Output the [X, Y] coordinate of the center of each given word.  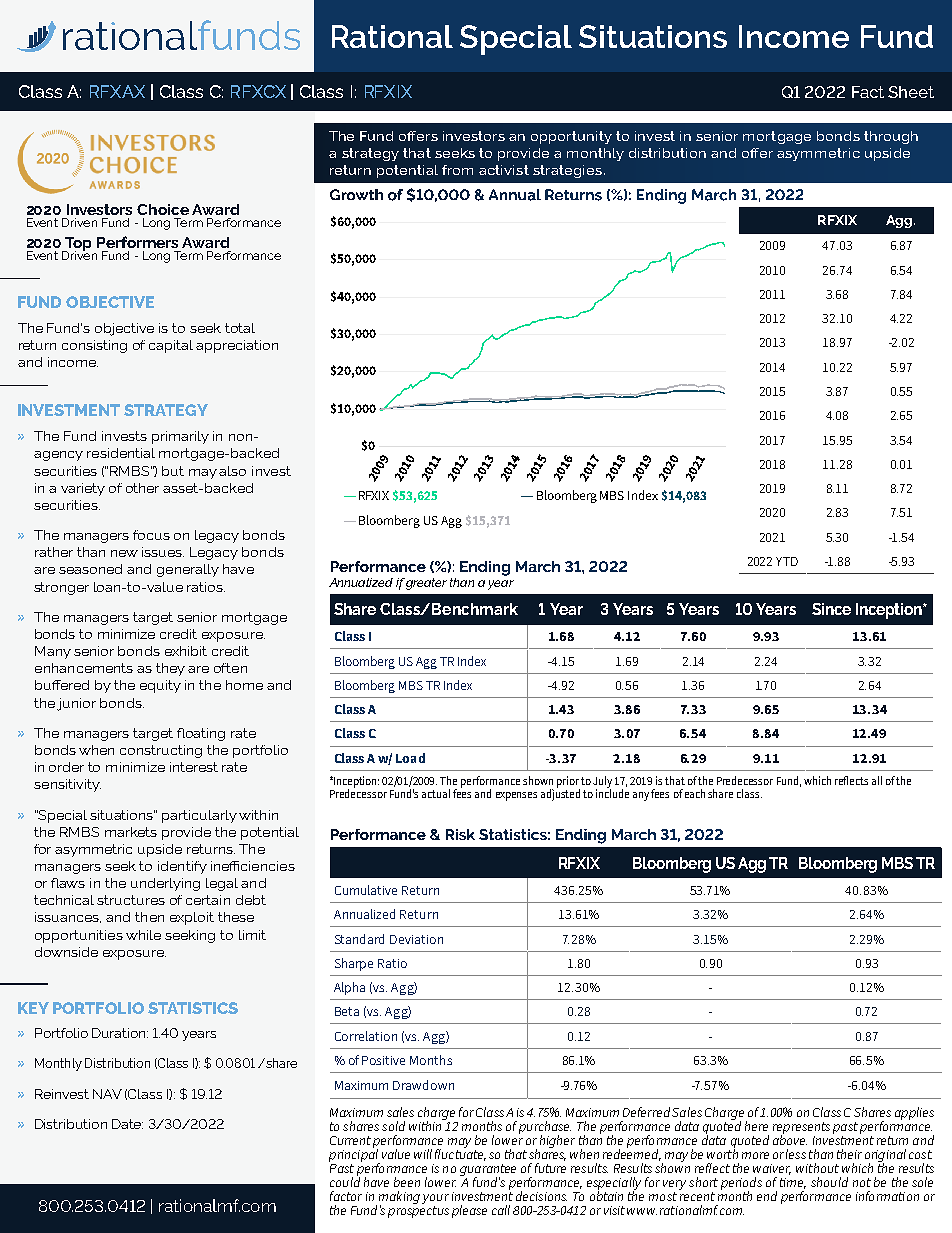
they [170, 669]
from [457, 170]
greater [425, 584]
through [891, 137]
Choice [163, 209]
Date [127, 1124]
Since [831, 609]
